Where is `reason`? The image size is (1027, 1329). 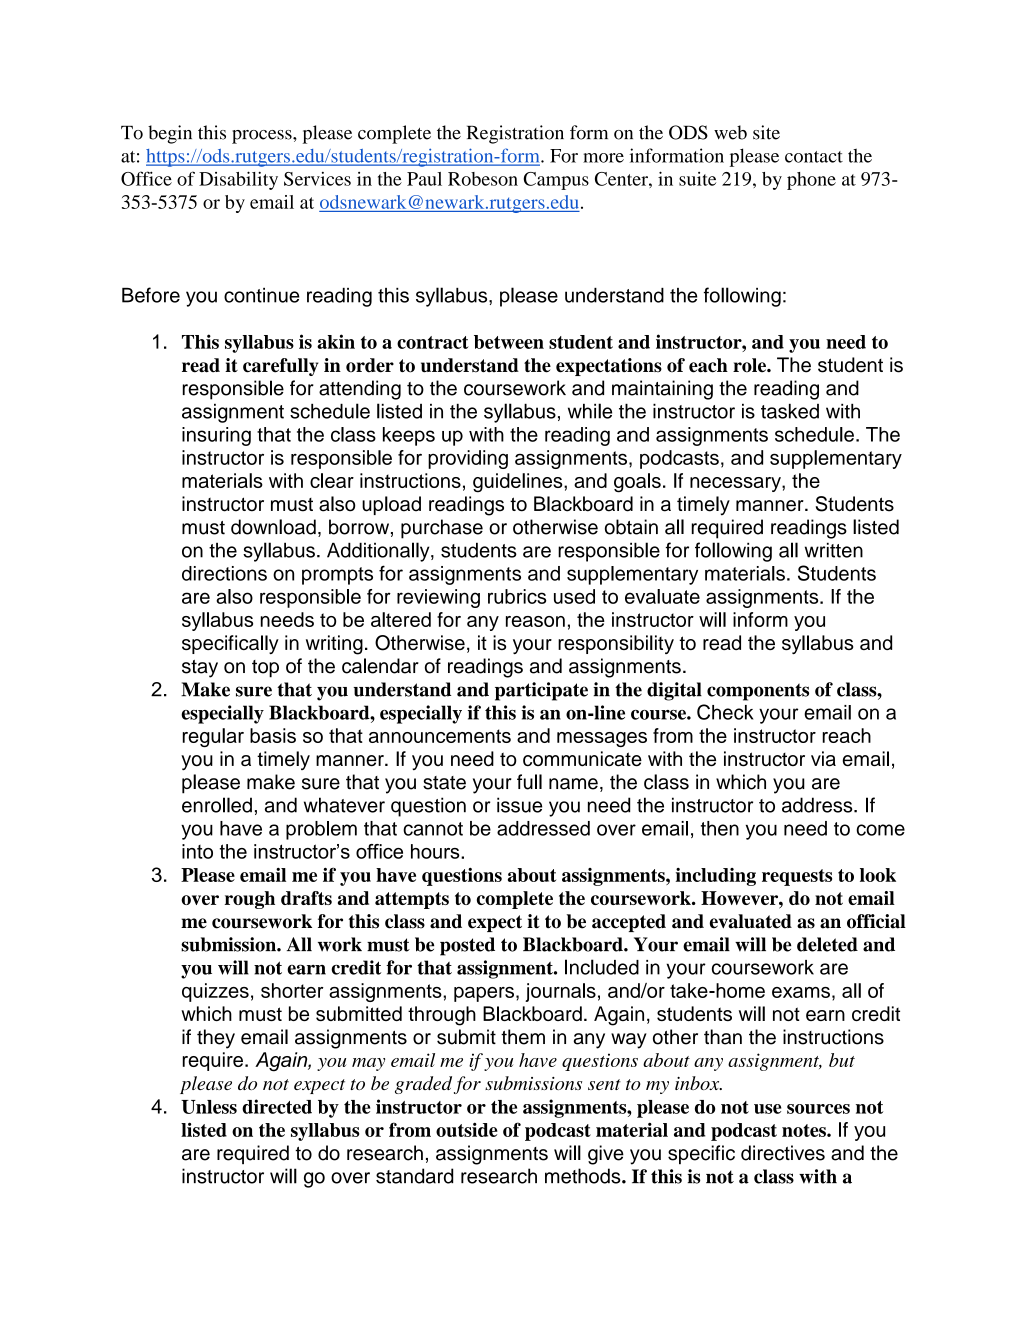 reason is located at coordinates (535, 621).
